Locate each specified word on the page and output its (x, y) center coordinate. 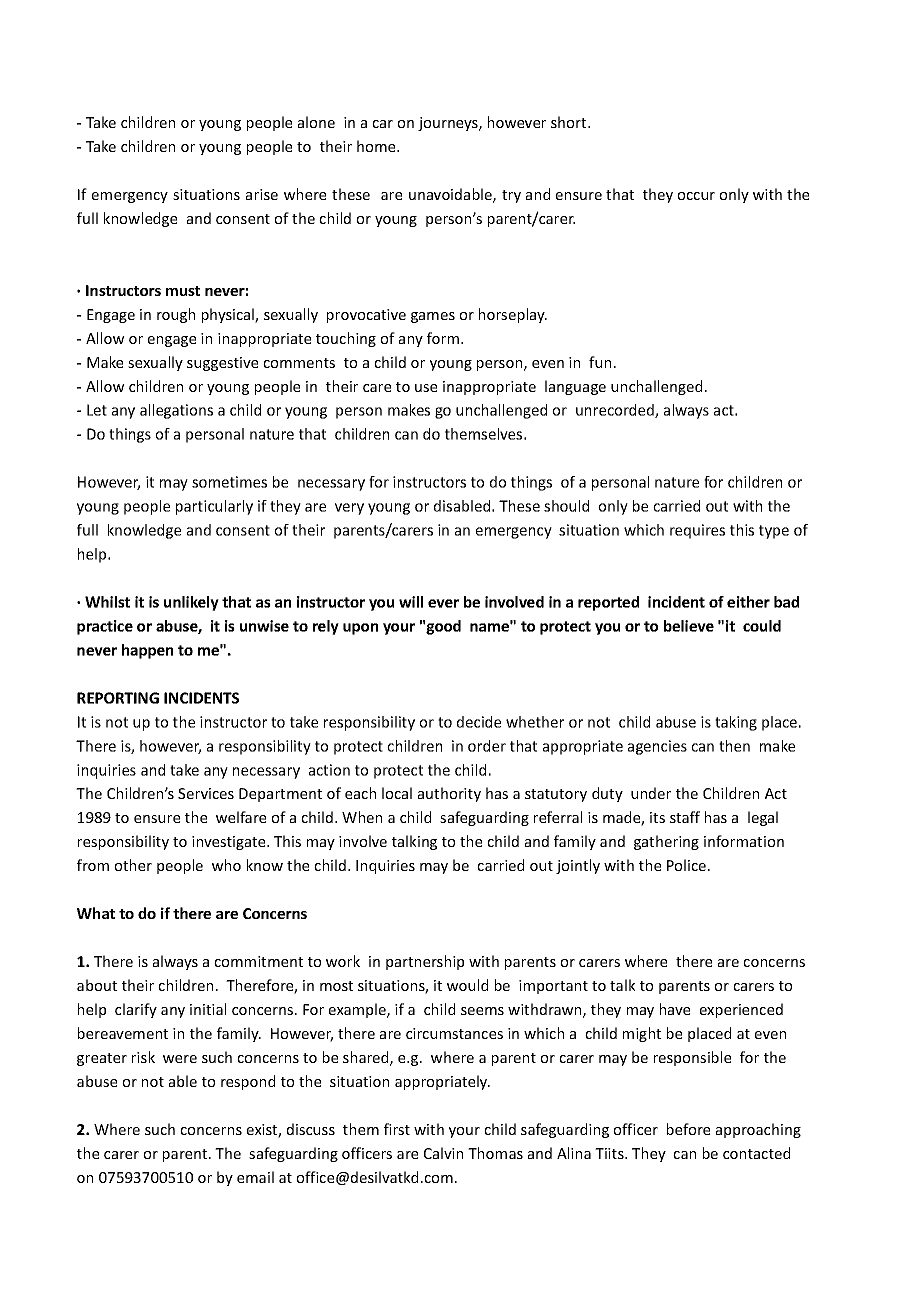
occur (696, 196)
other (133, 865)
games (433, 317)
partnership (425, 962)
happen (147, 651)
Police (686, 865)
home (377, 146)
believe (689, 626)
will (411, 602)
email (255, 1177)
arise (262, 194)
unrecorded (616, 411)
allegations (176, 411)
